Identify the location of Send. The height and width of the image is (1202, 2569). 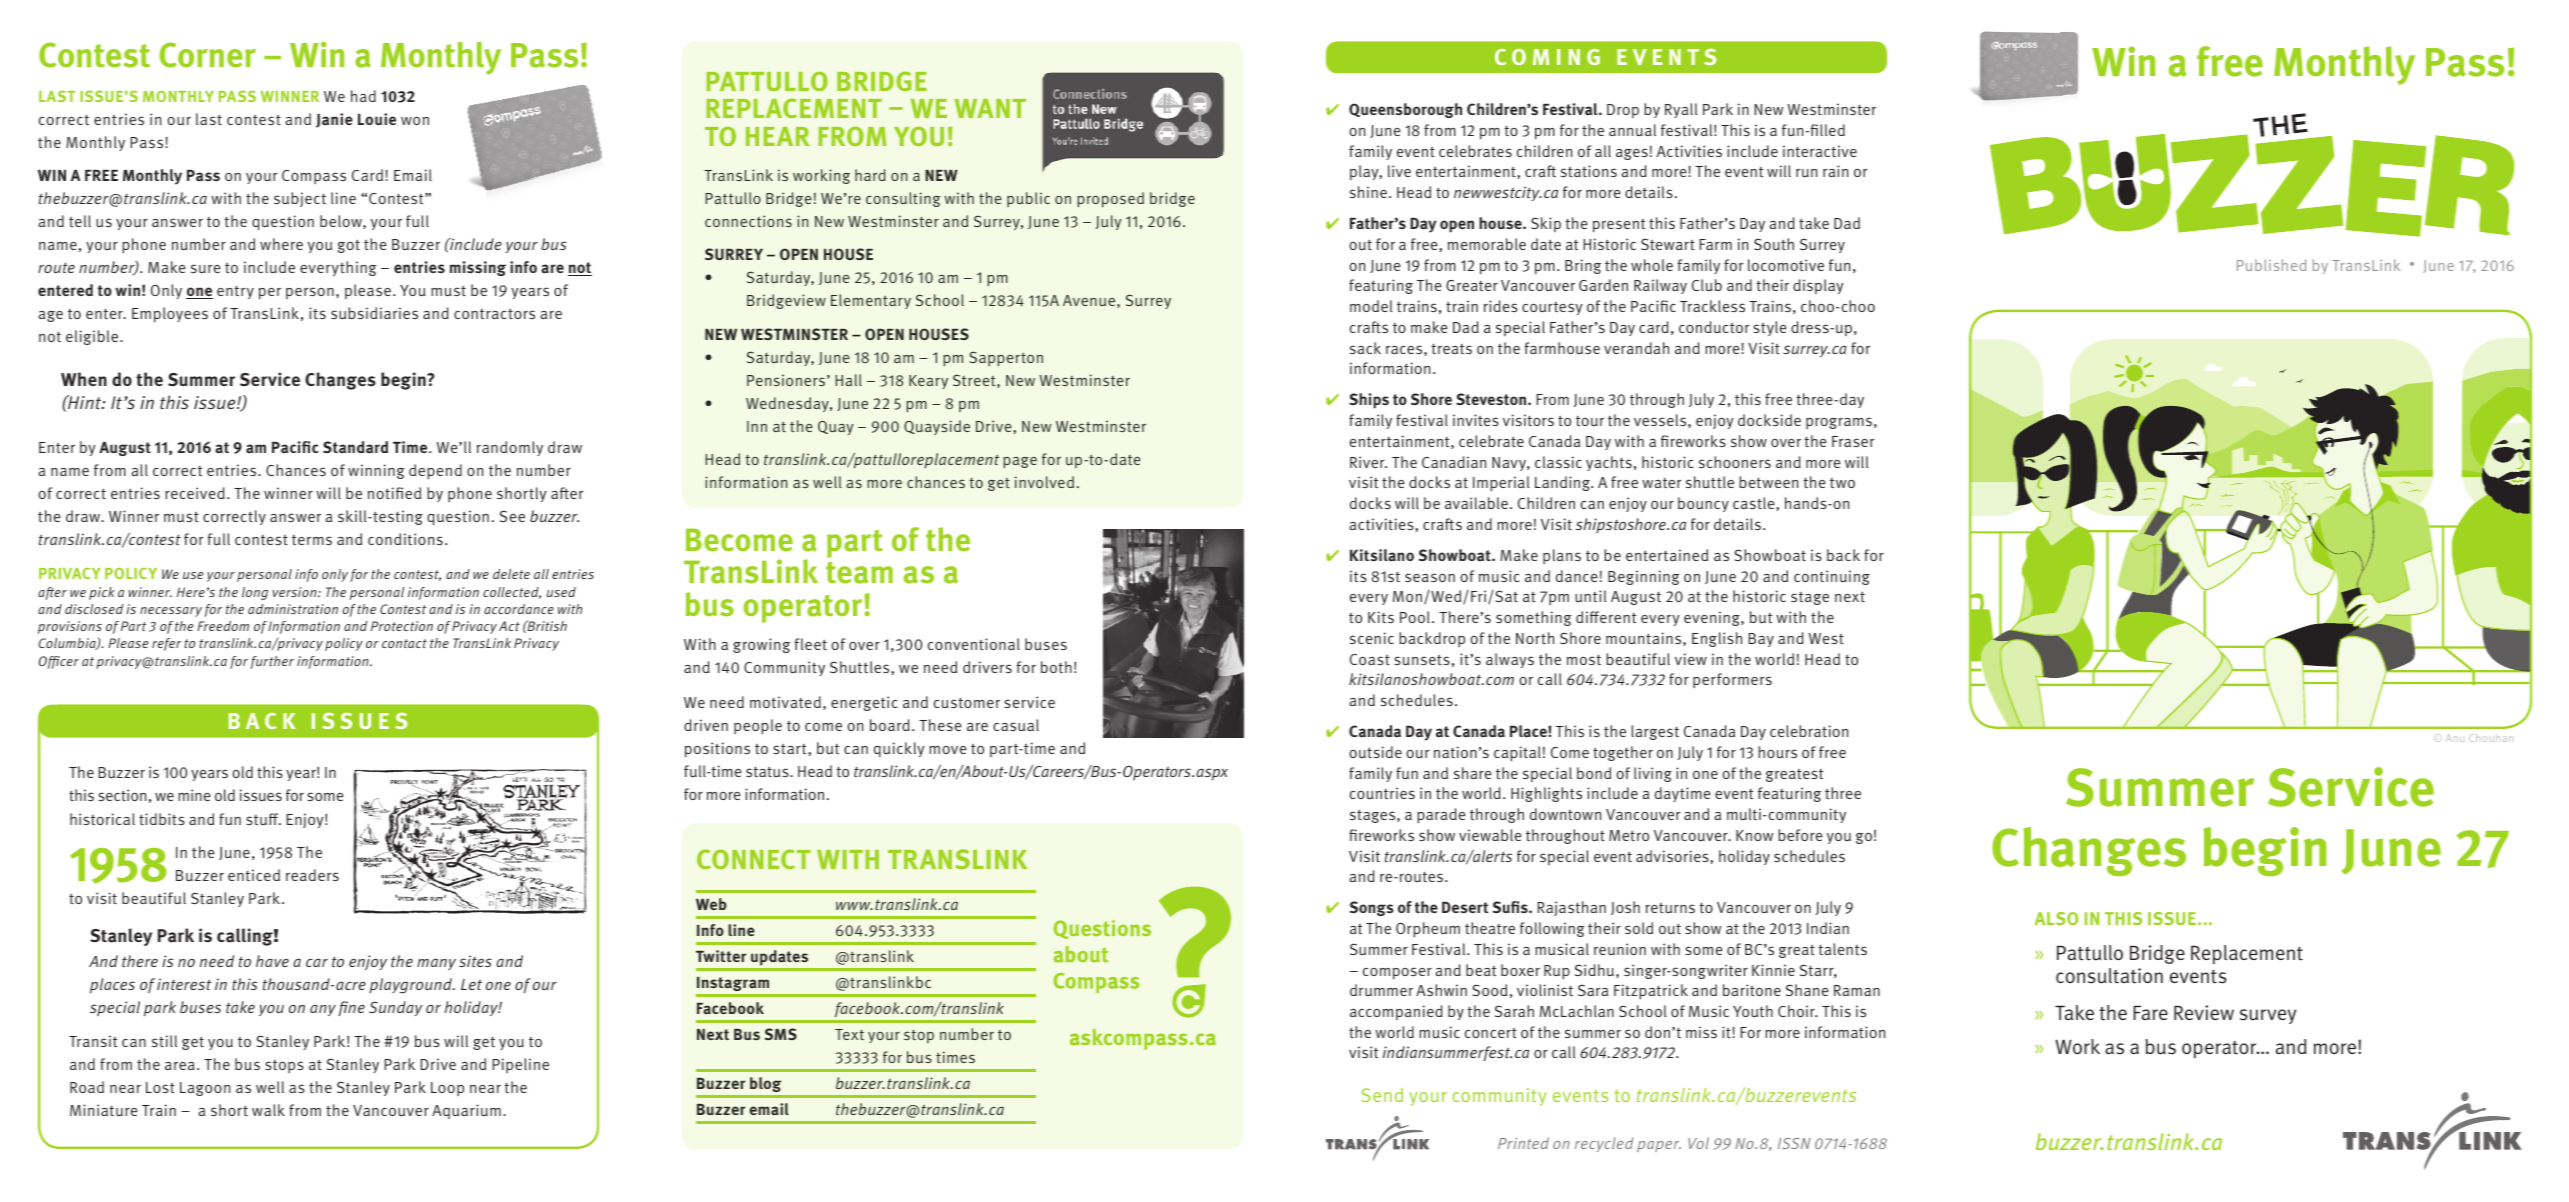
(1382, 1095).
